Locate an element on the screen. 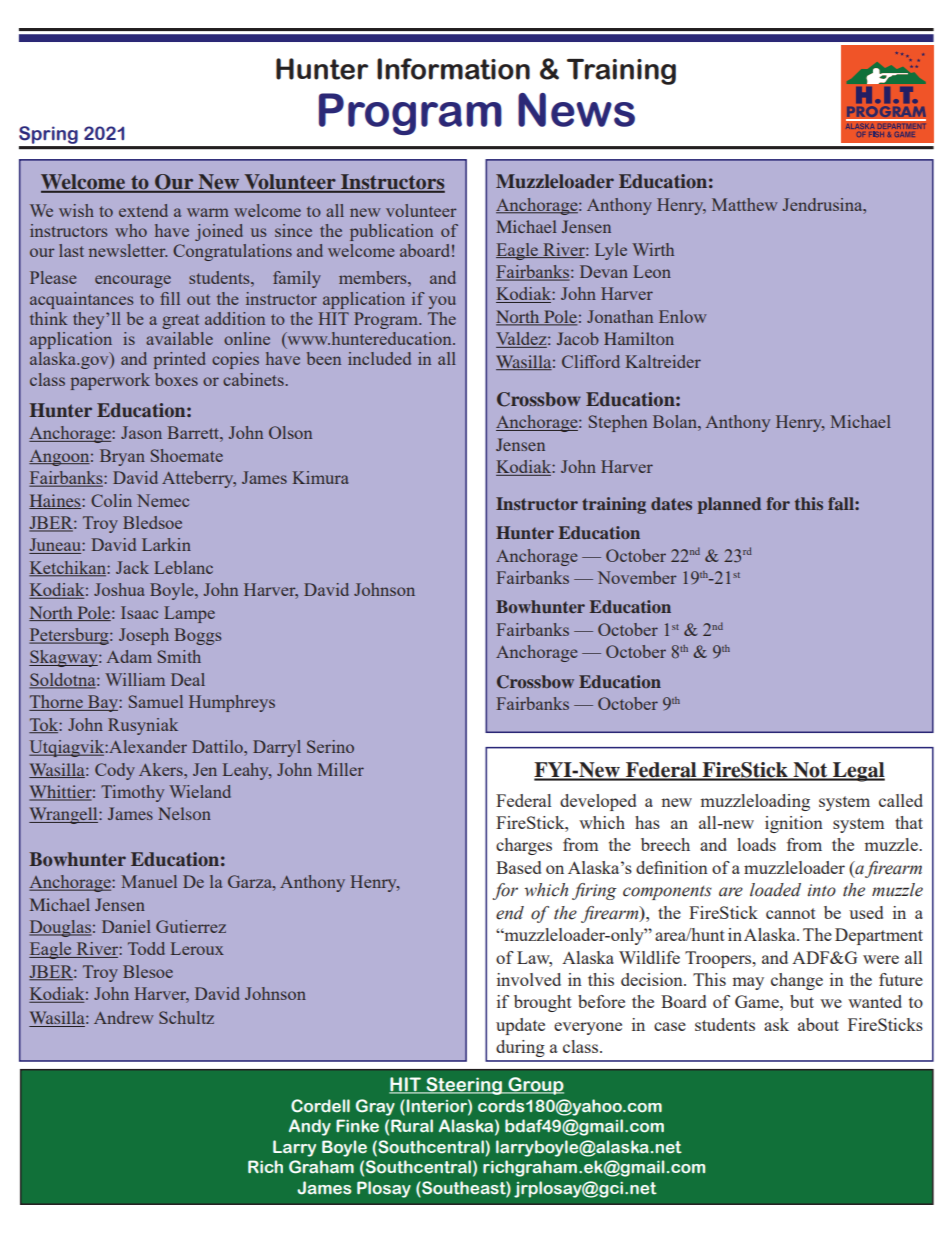 Image resolution: width=952 pixels, height=1233 pixels. Isaac is located at coordinates (139, 612).
